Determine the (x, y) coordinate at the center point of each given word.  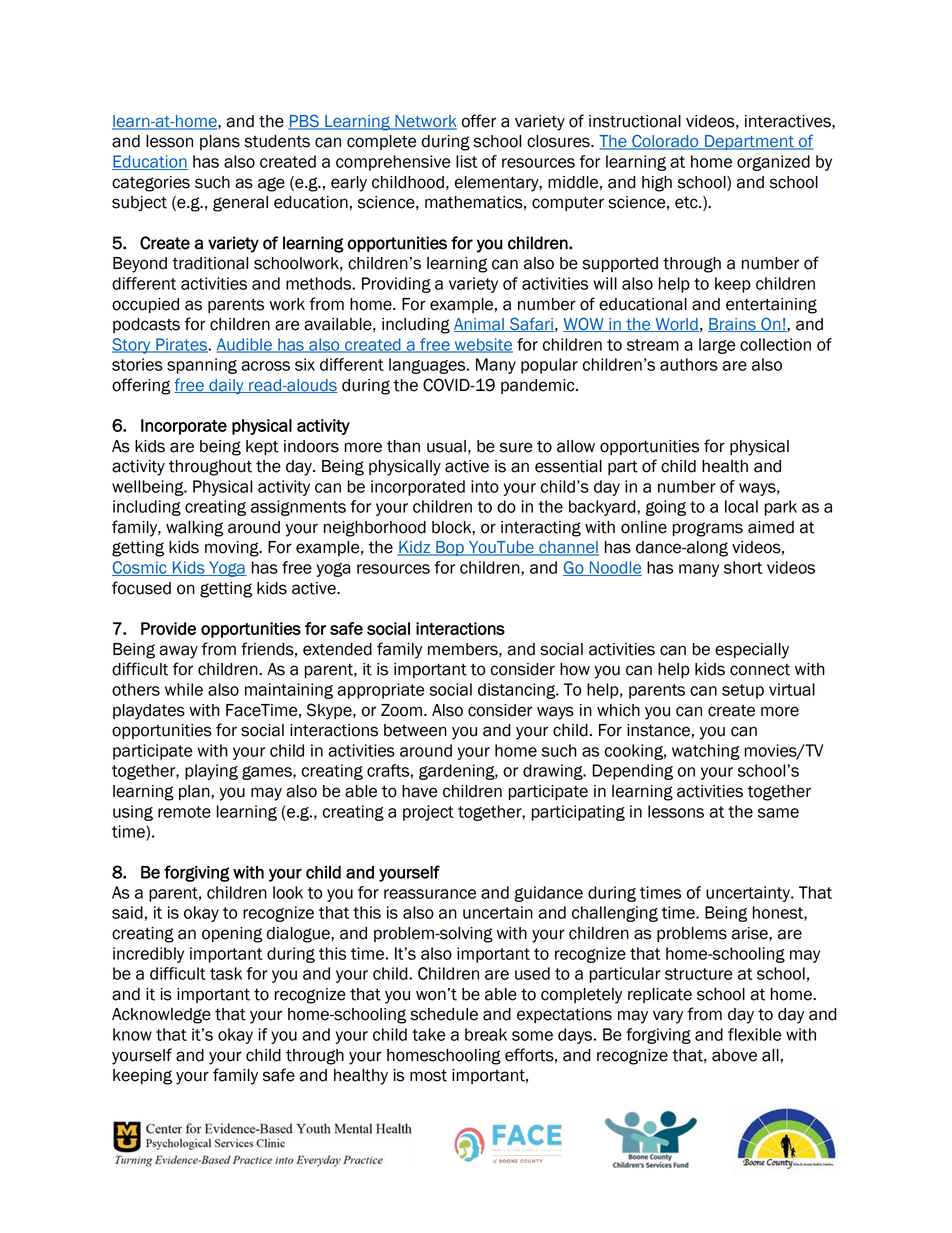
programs (707, 529)
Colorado (665, 142)
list (467, 161)
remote (184, 812)
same (778, 813)
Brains (733, 325)
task (226, 973)
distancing (518, 691)
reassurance (430, 894)
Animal (480, 325)
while (184, 689)
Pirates (181, 345)
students (277, 141)
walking (194, 529)
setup (743, 691)
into (485, 486)
